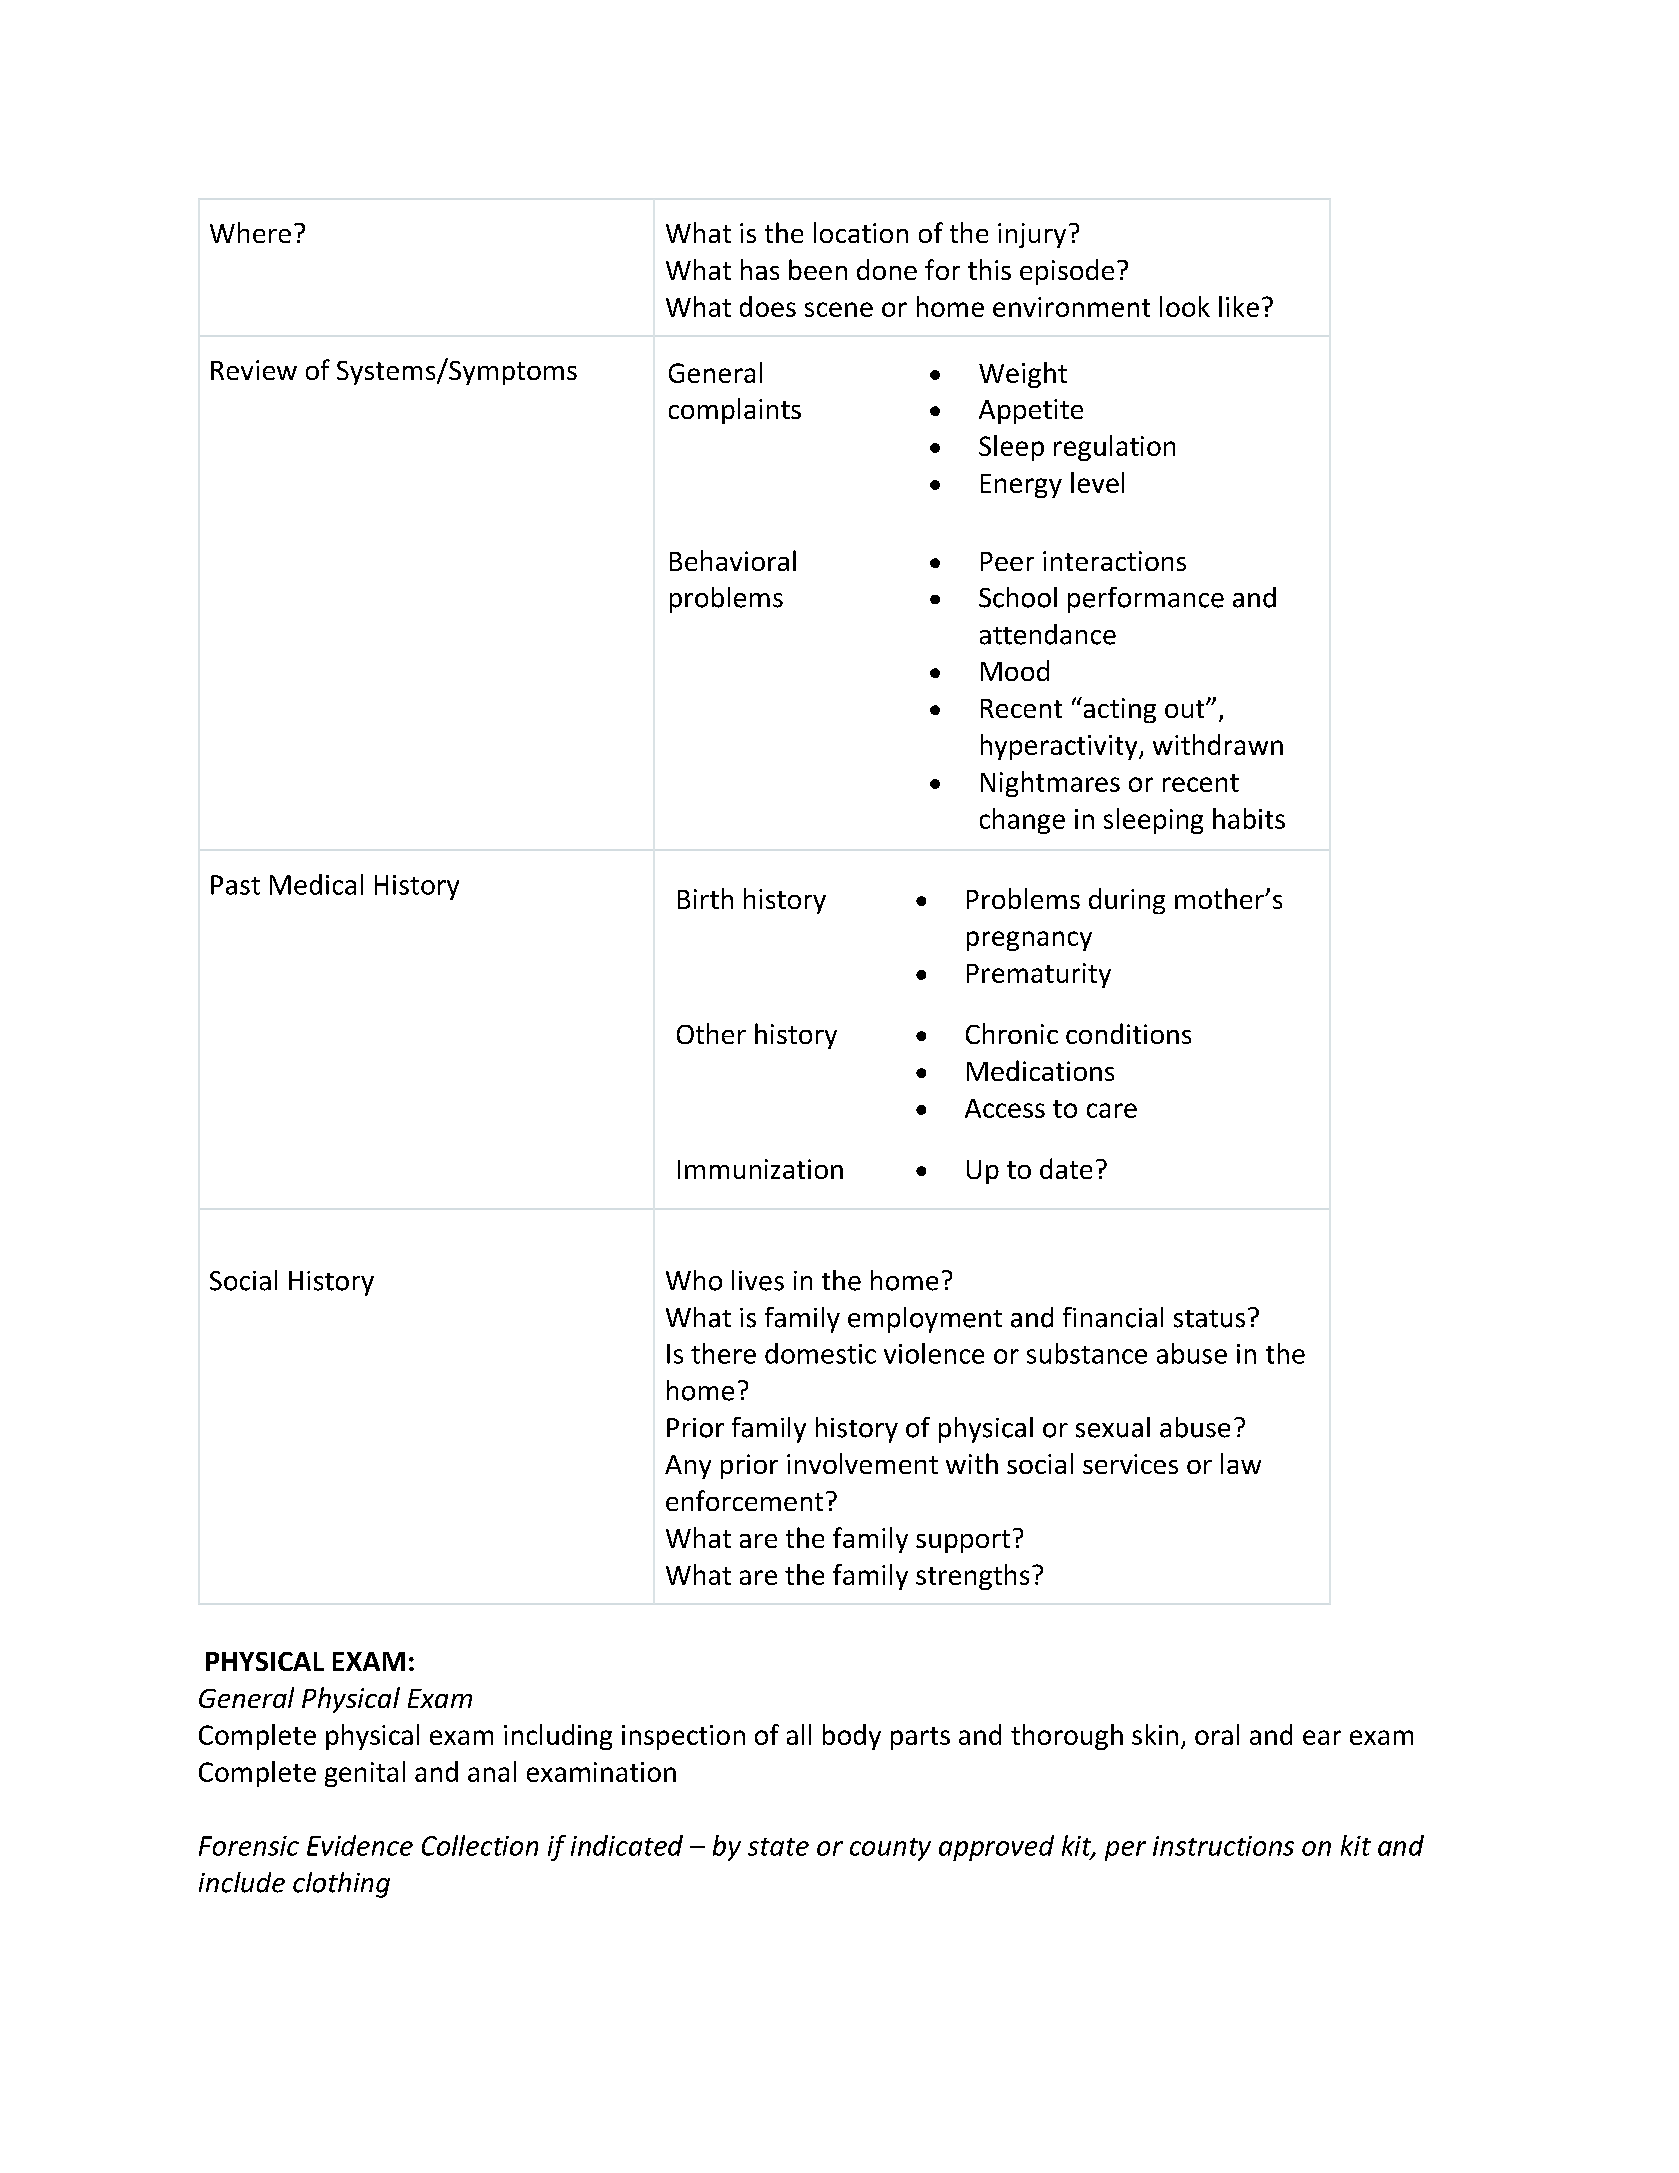 The image size is (1679, 2173). Describe the element at coordinates (760, 1169) in the image. I see `Immunization` at that location.
